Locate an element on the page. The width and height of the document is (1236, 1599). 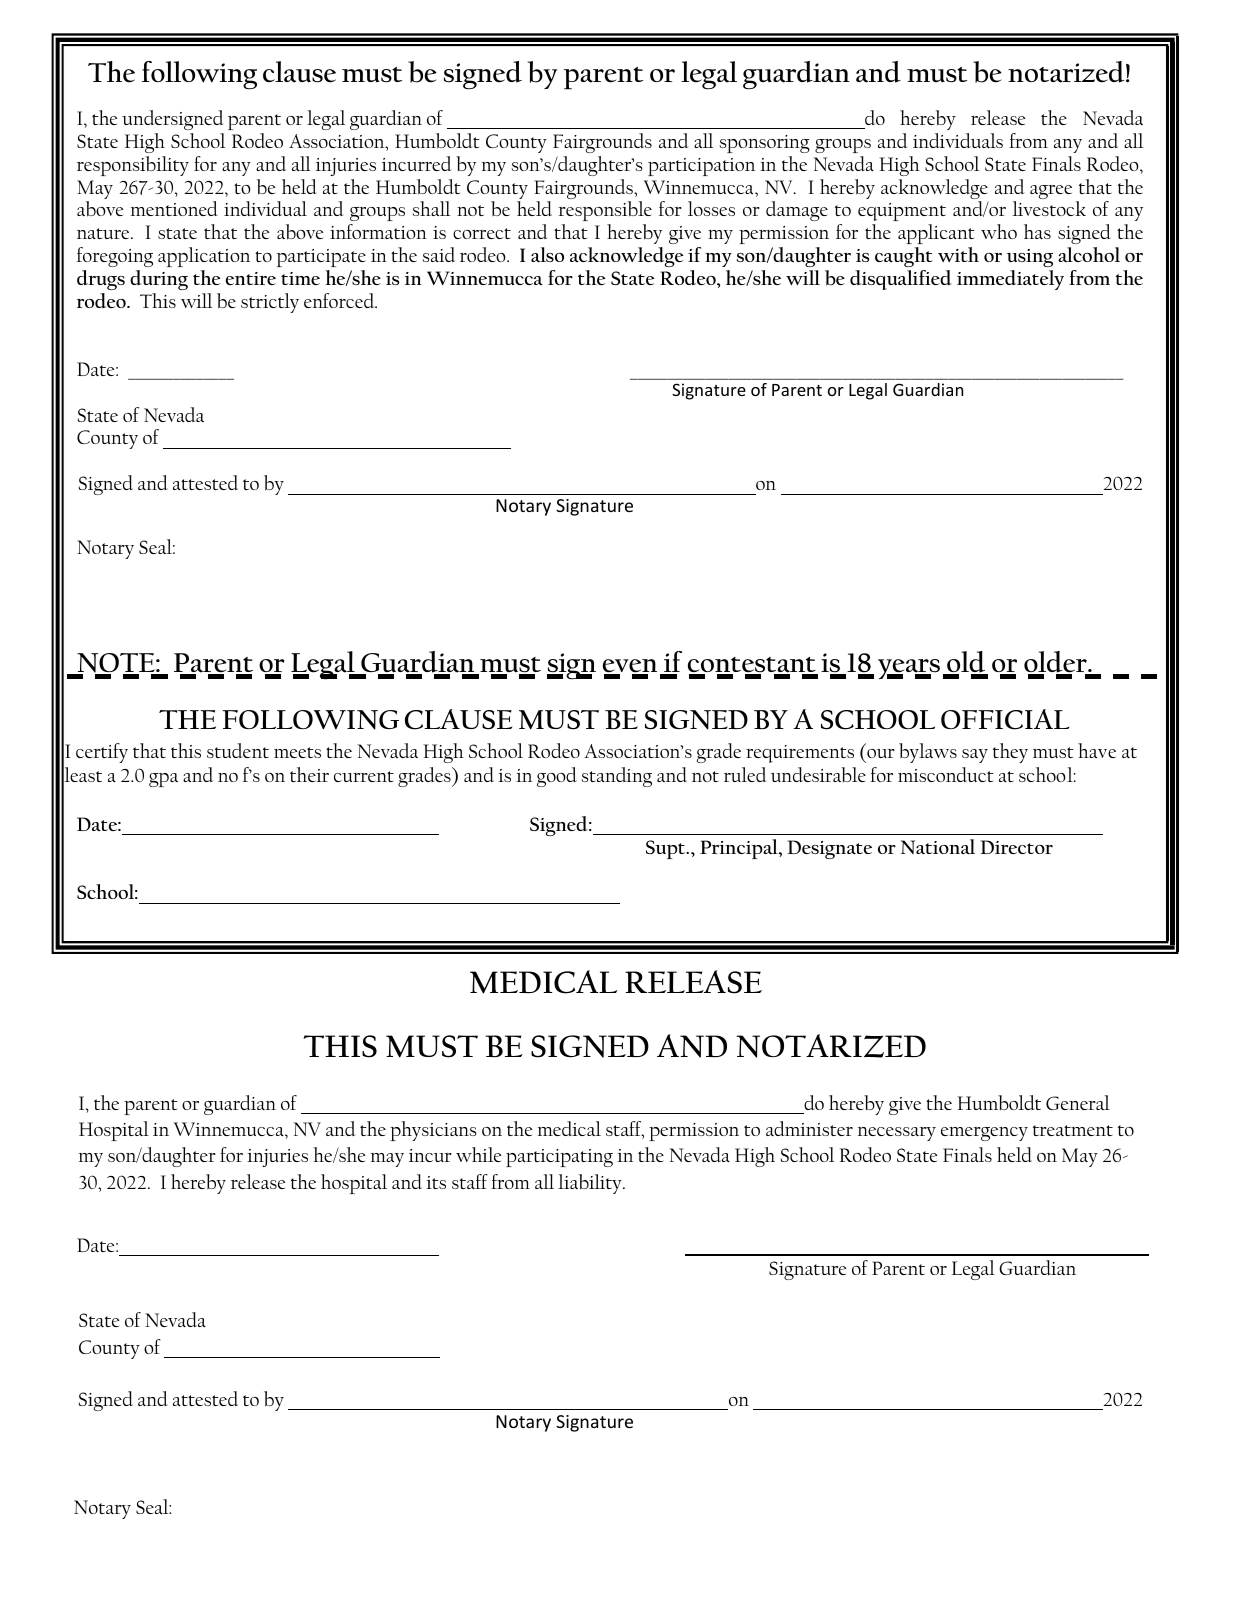
standing is located at coordinates (617, 777).
